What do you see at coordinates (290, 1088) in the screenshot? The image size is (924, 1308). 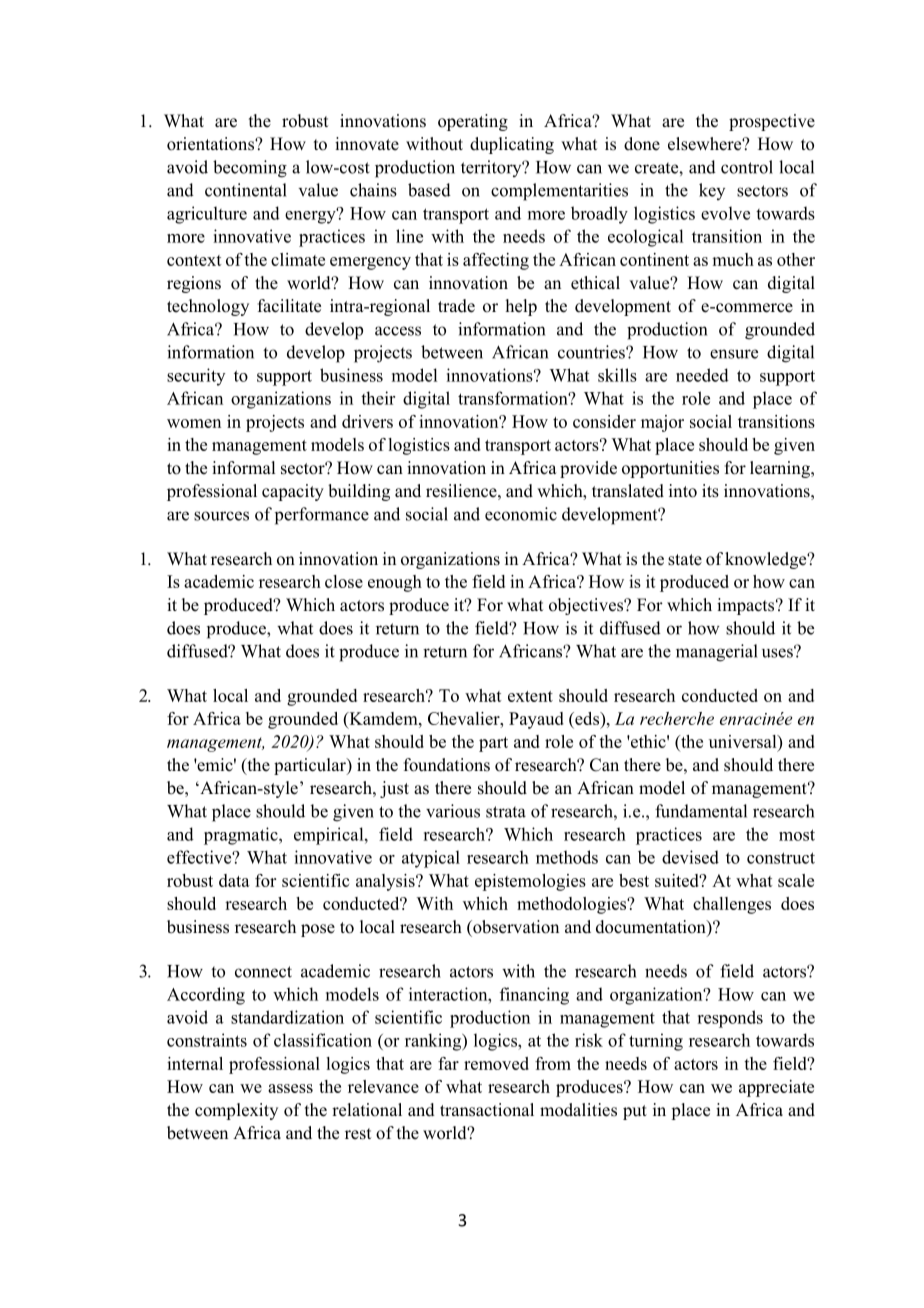 I see `assess` at bounding box center [290, 1088].
